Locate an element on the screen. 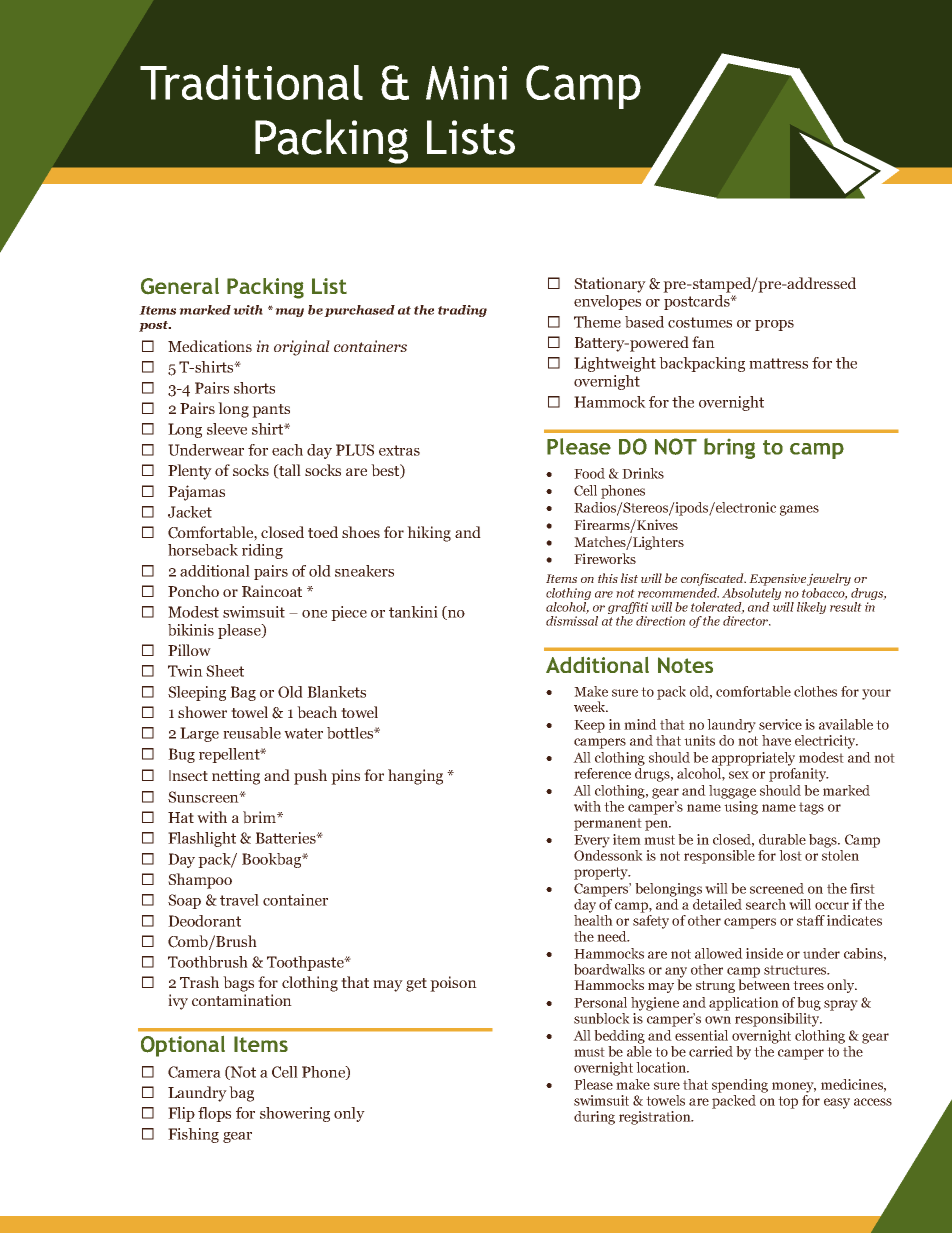  props is located at coordinates (774, 325).
